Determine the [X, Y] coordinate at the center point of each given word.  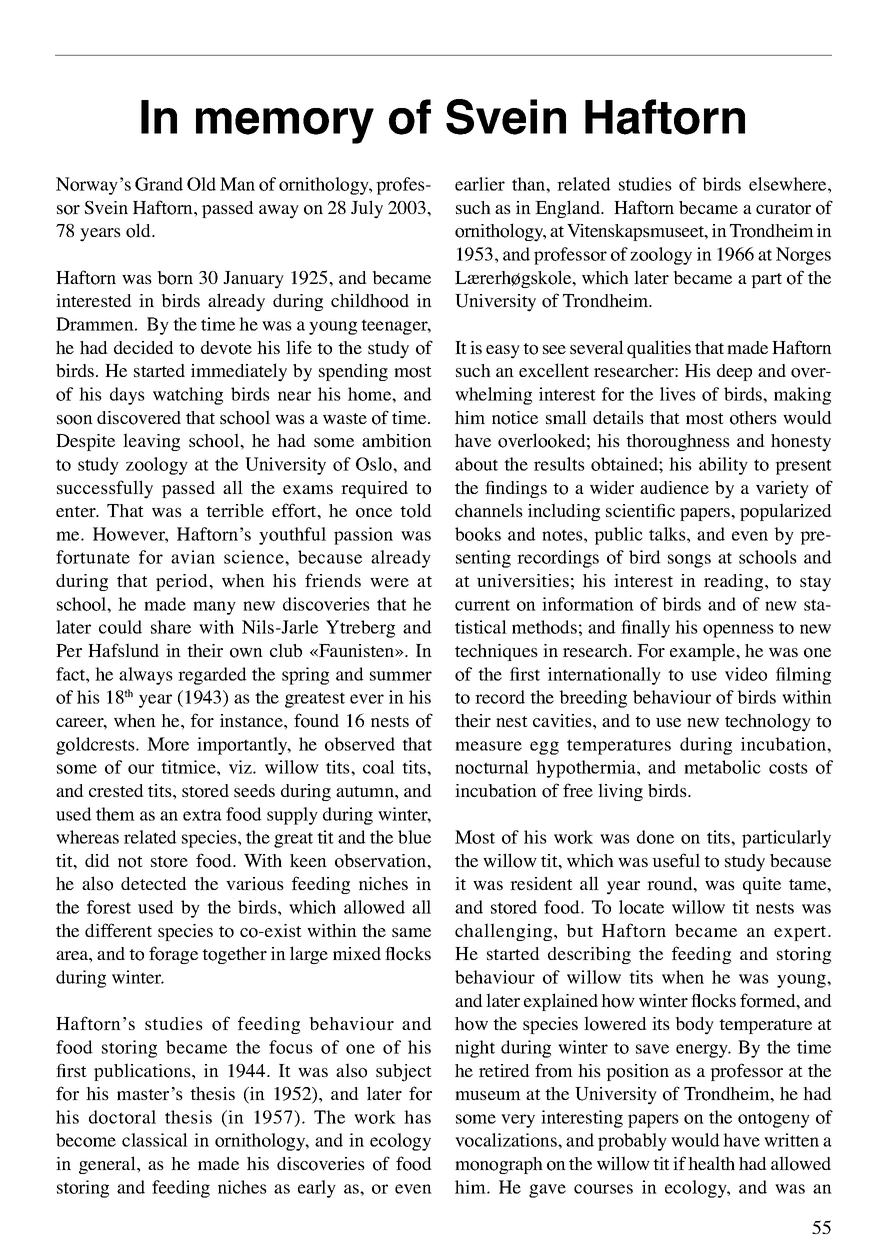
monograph [499, 1165]
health [711, 1163]
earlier [480, 184]
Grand [159, 184]
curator [783, 209]
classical [155, 1140]
